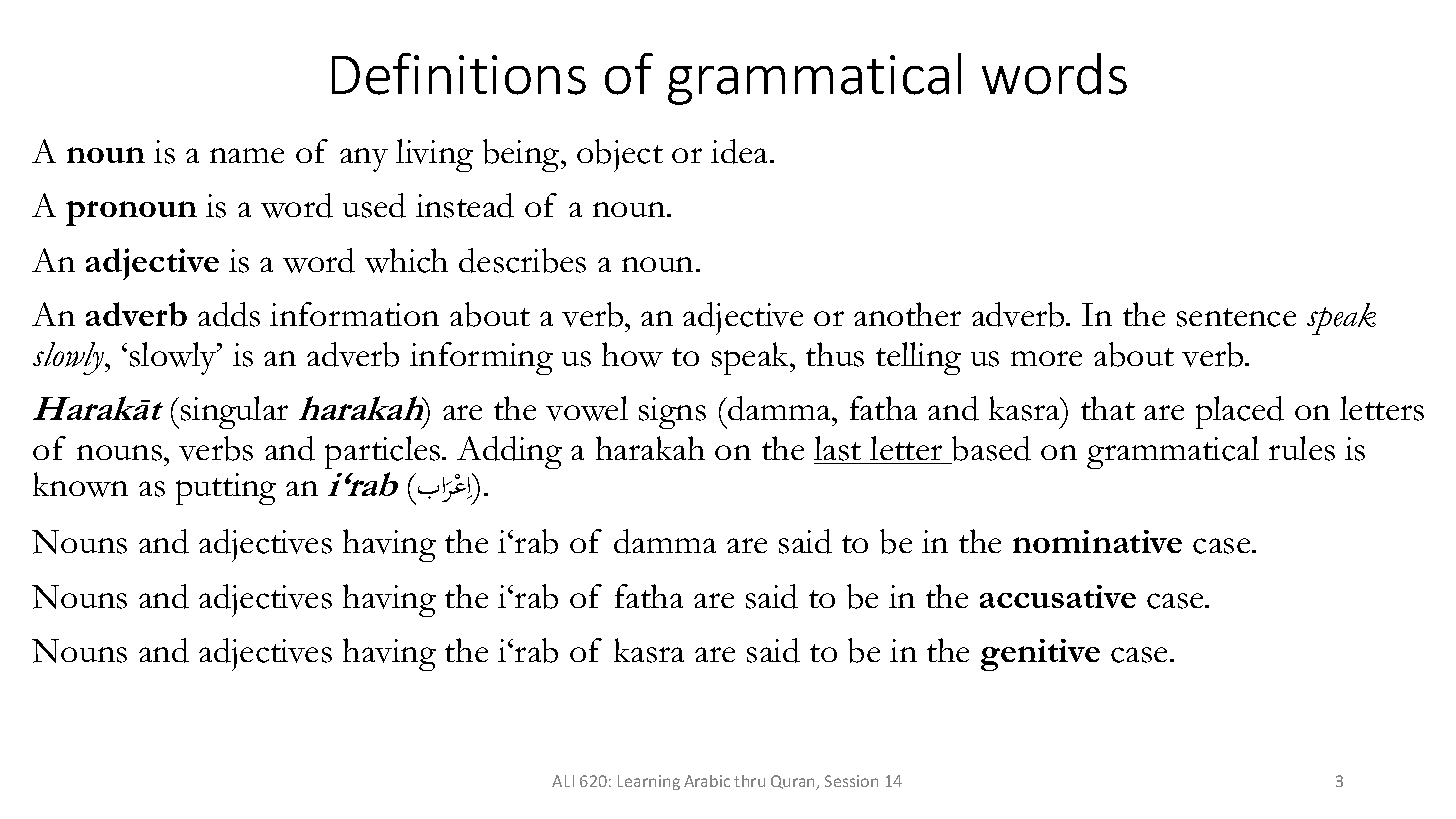  Describe the element at coordinates (1236, 317) in the document. I see `sentence` at that location.
